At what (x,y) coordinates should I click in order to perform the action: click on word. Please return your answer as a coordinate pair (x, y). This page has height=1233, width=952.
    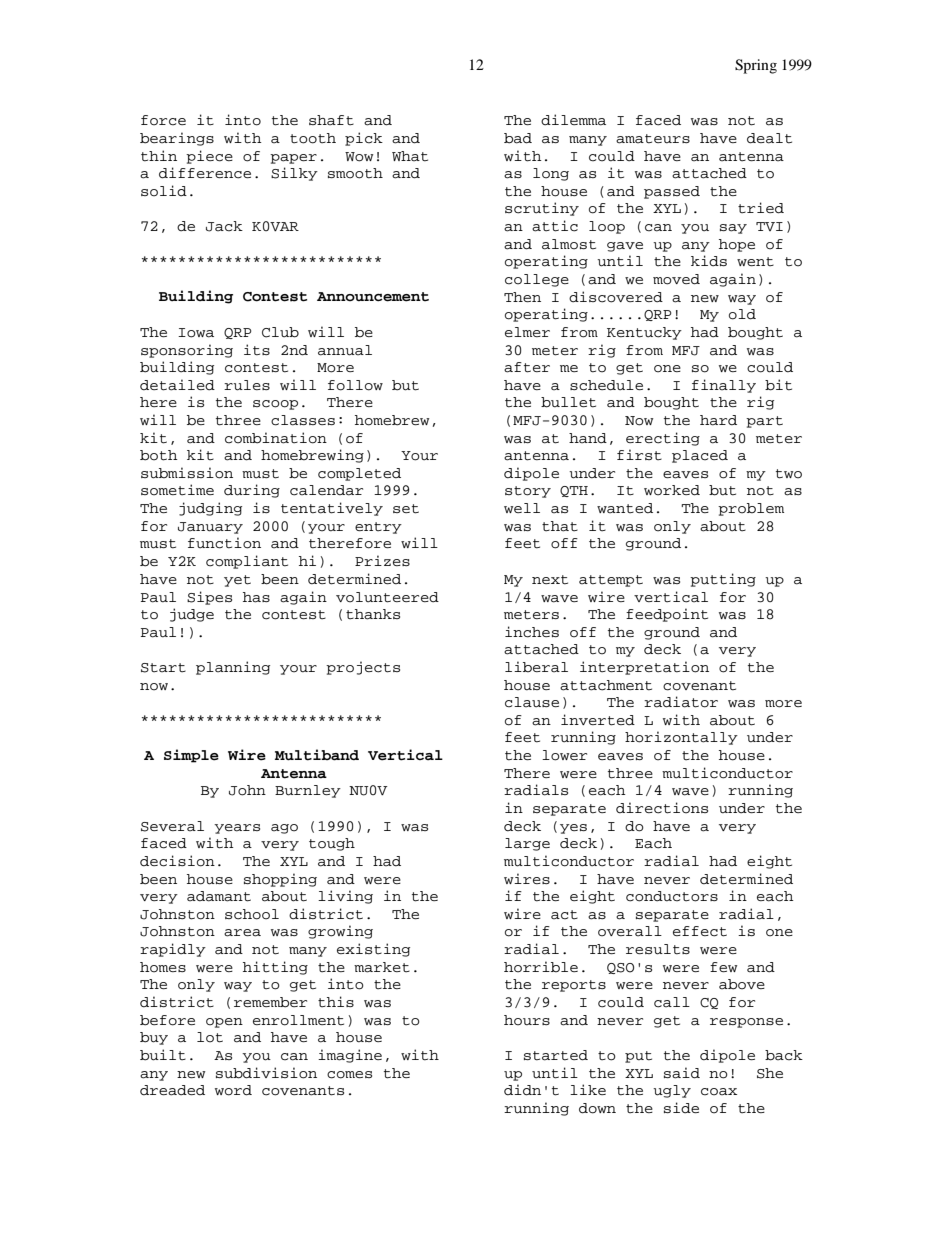
    Looking at the image, I should click on (233, 1090).
